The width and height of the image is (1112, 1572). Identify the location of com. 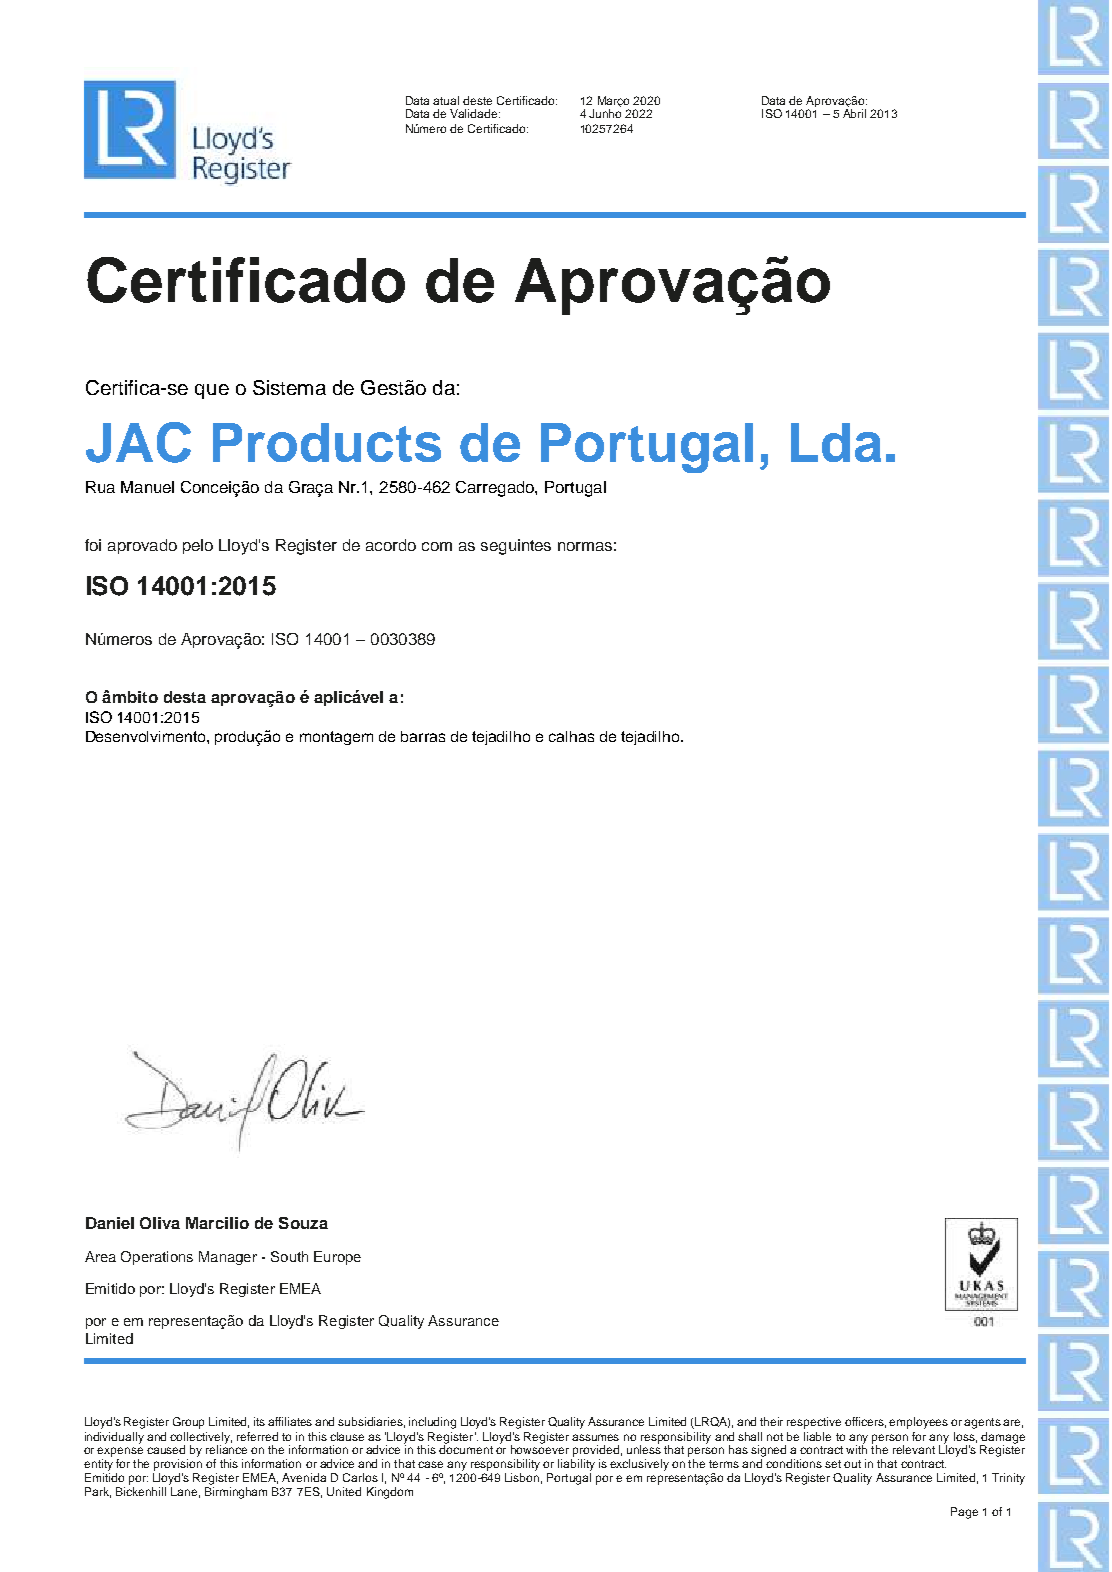
(437, 546).
